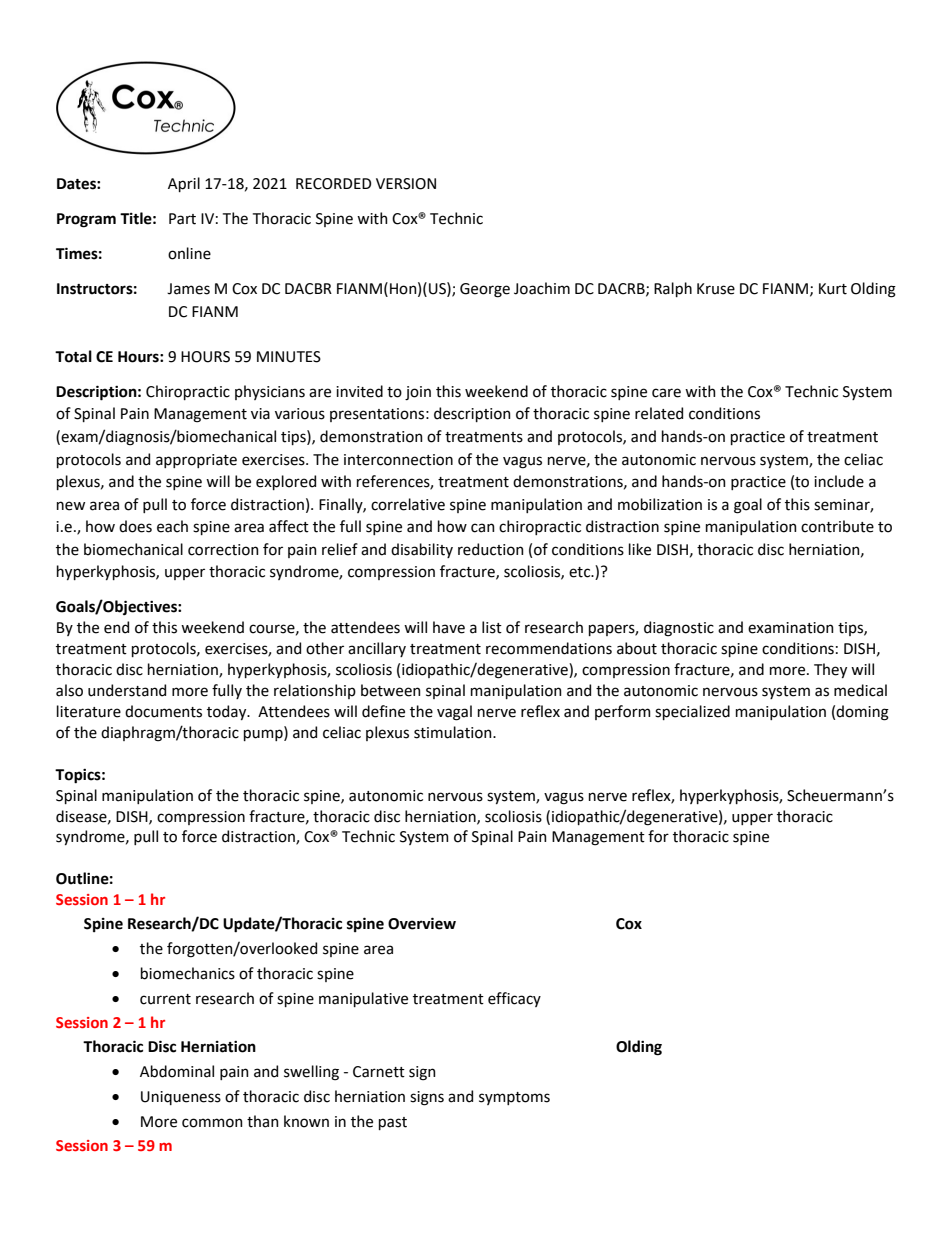  What do you see at coordinates (181, 1098) in the document?
I see `Uniqueness` at bounding box center [181, 1098].
